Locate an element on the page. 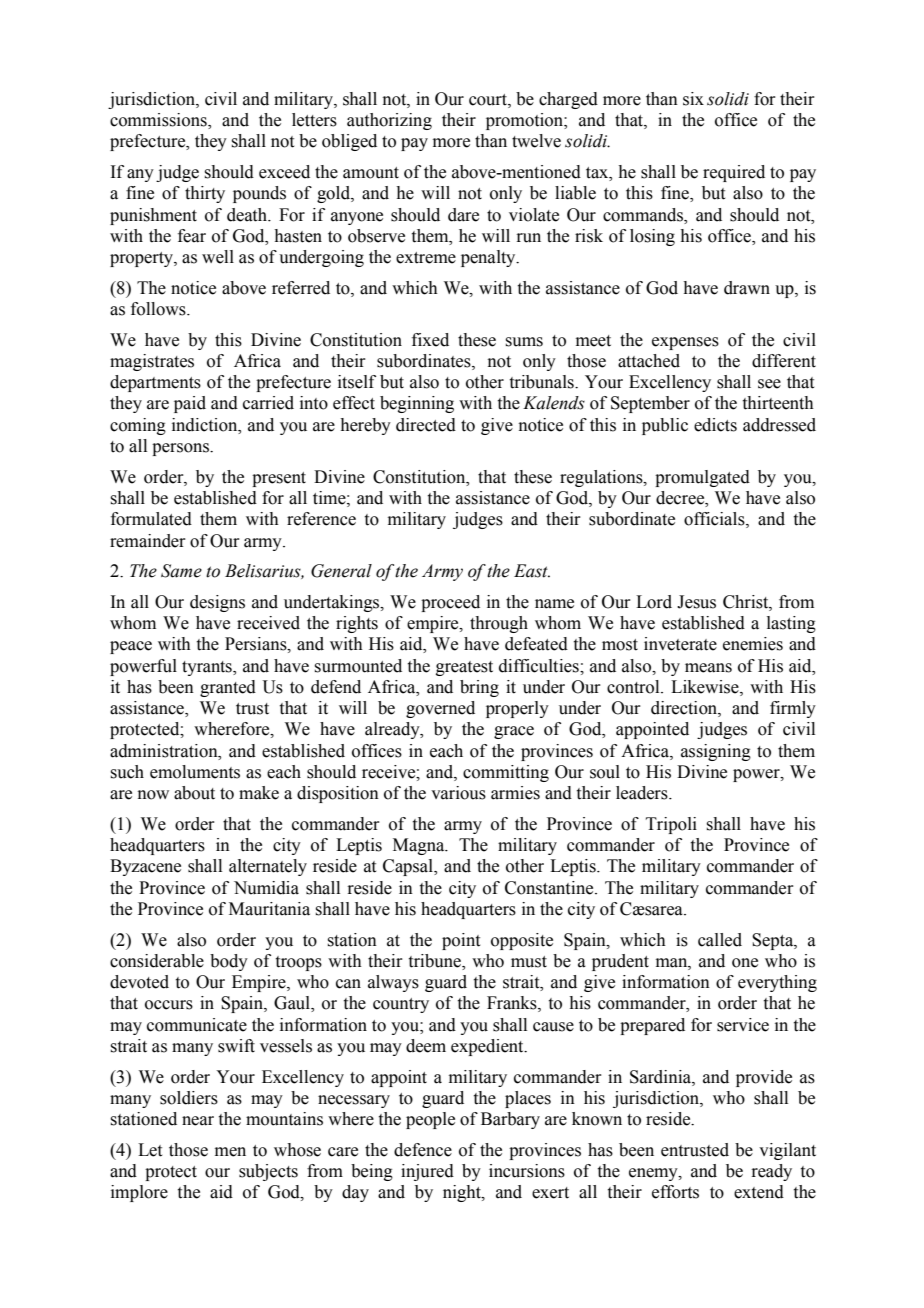 The height and width of the image is (1308, 924). efforts is located at coordinates (675, 1192).
